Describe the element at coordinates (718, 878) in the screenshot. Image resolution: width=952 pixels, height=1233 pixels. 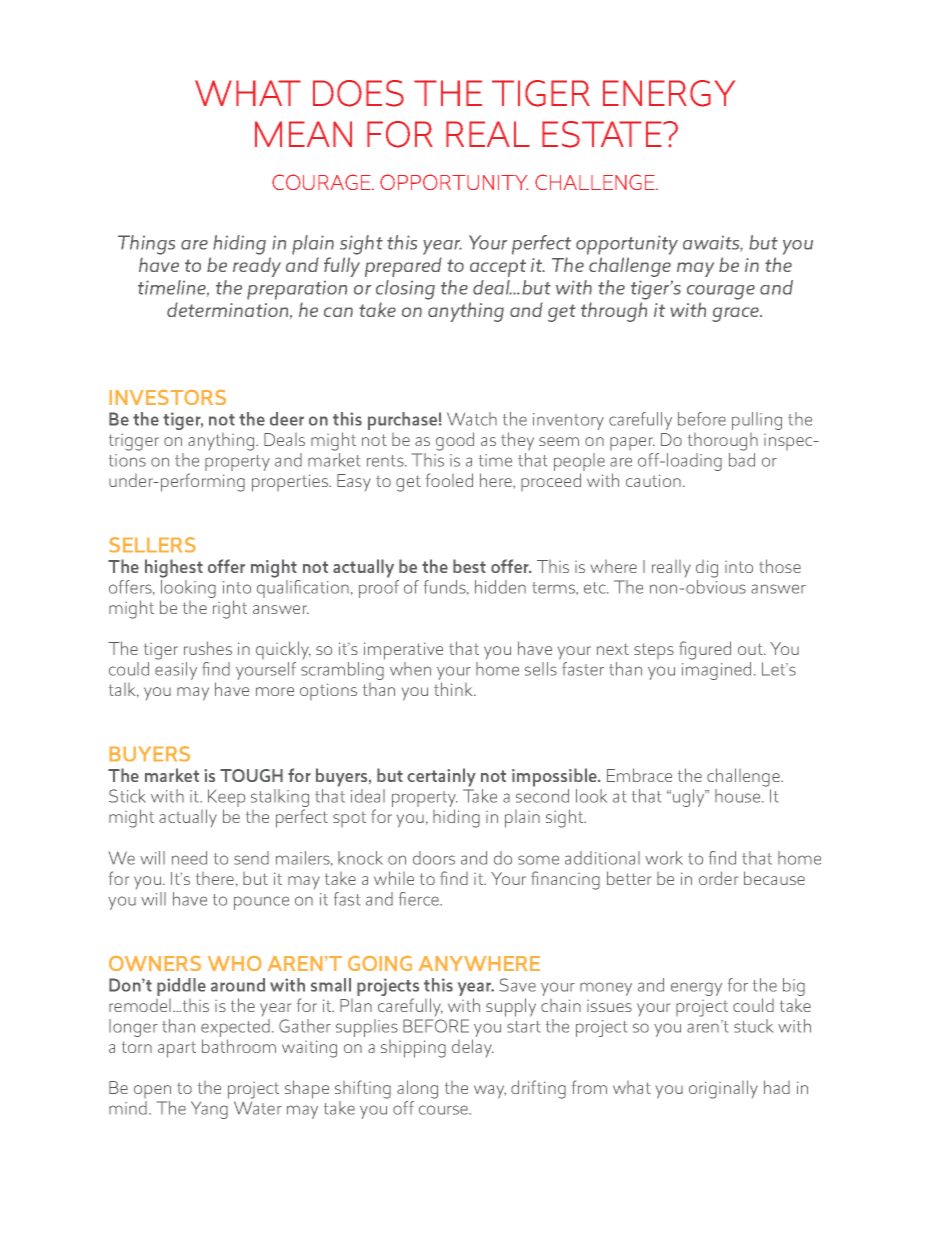
I see `order` at that location.
